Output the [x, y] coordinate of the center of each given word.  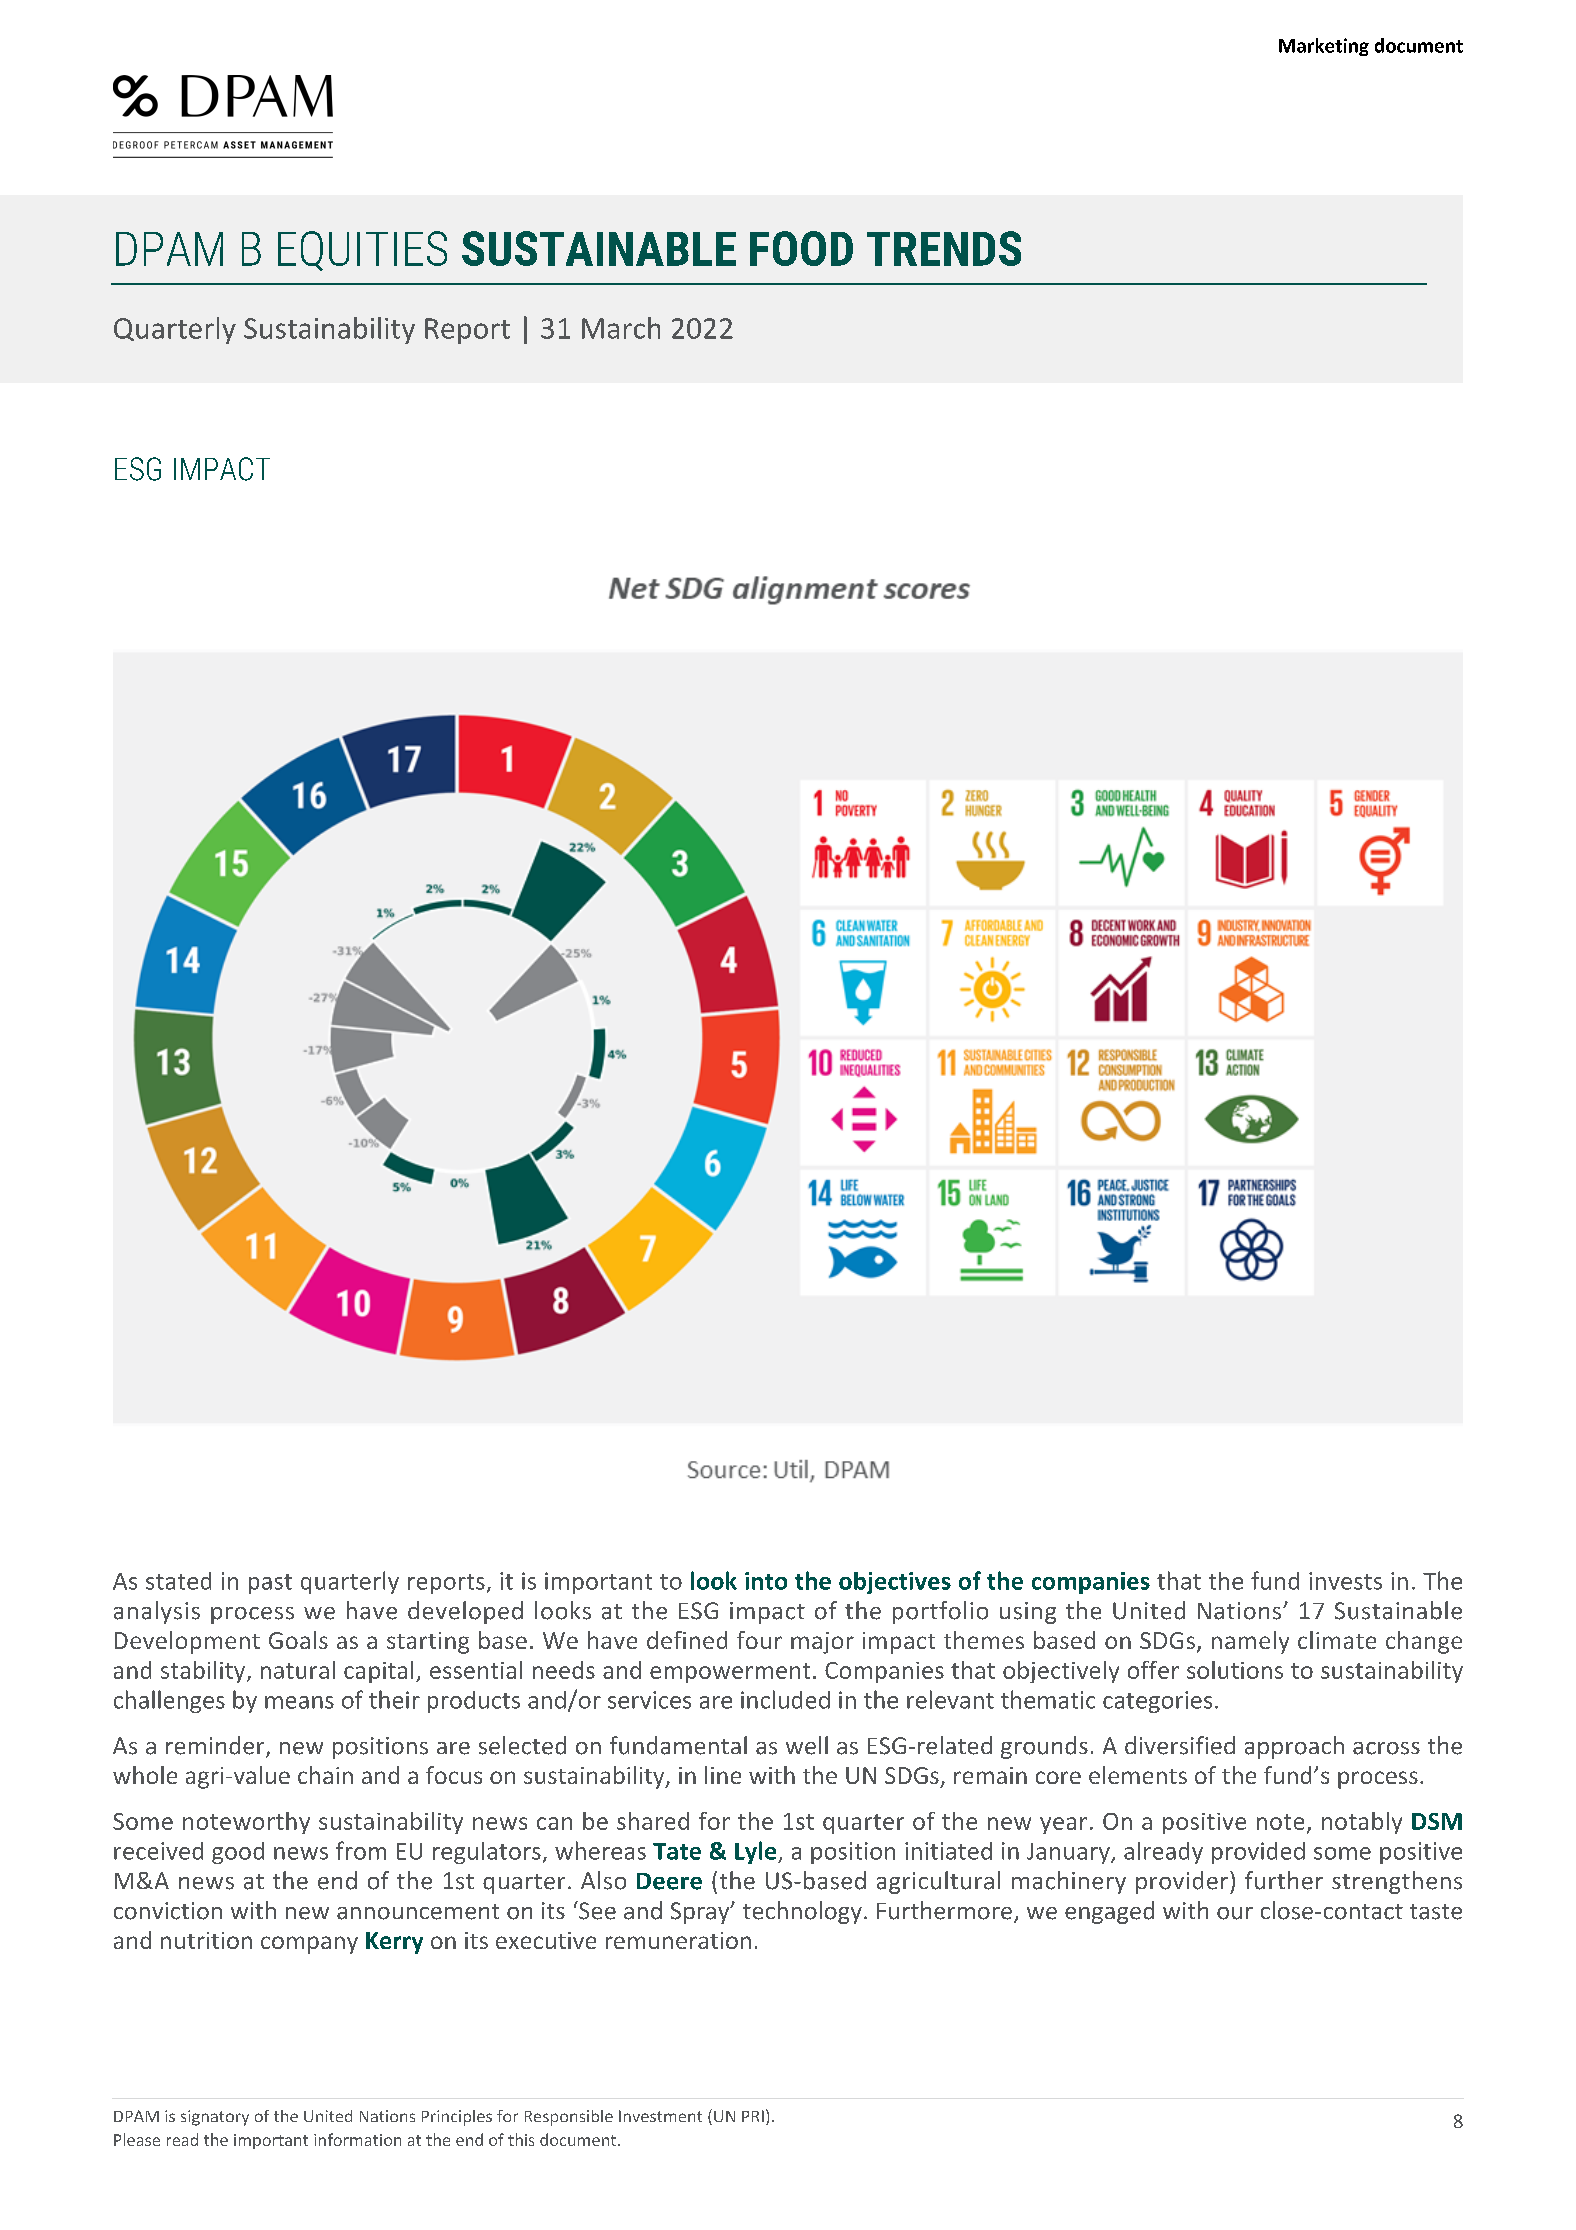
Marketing [1324, 47]
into [766, 1581]
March [621, 328]
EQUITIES [362, 251]
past [270, 1584]
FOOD [801, 248]
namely [1250, 1642]
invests [1345, 1581]
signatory [215, 2118]
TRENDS [944, 248]
